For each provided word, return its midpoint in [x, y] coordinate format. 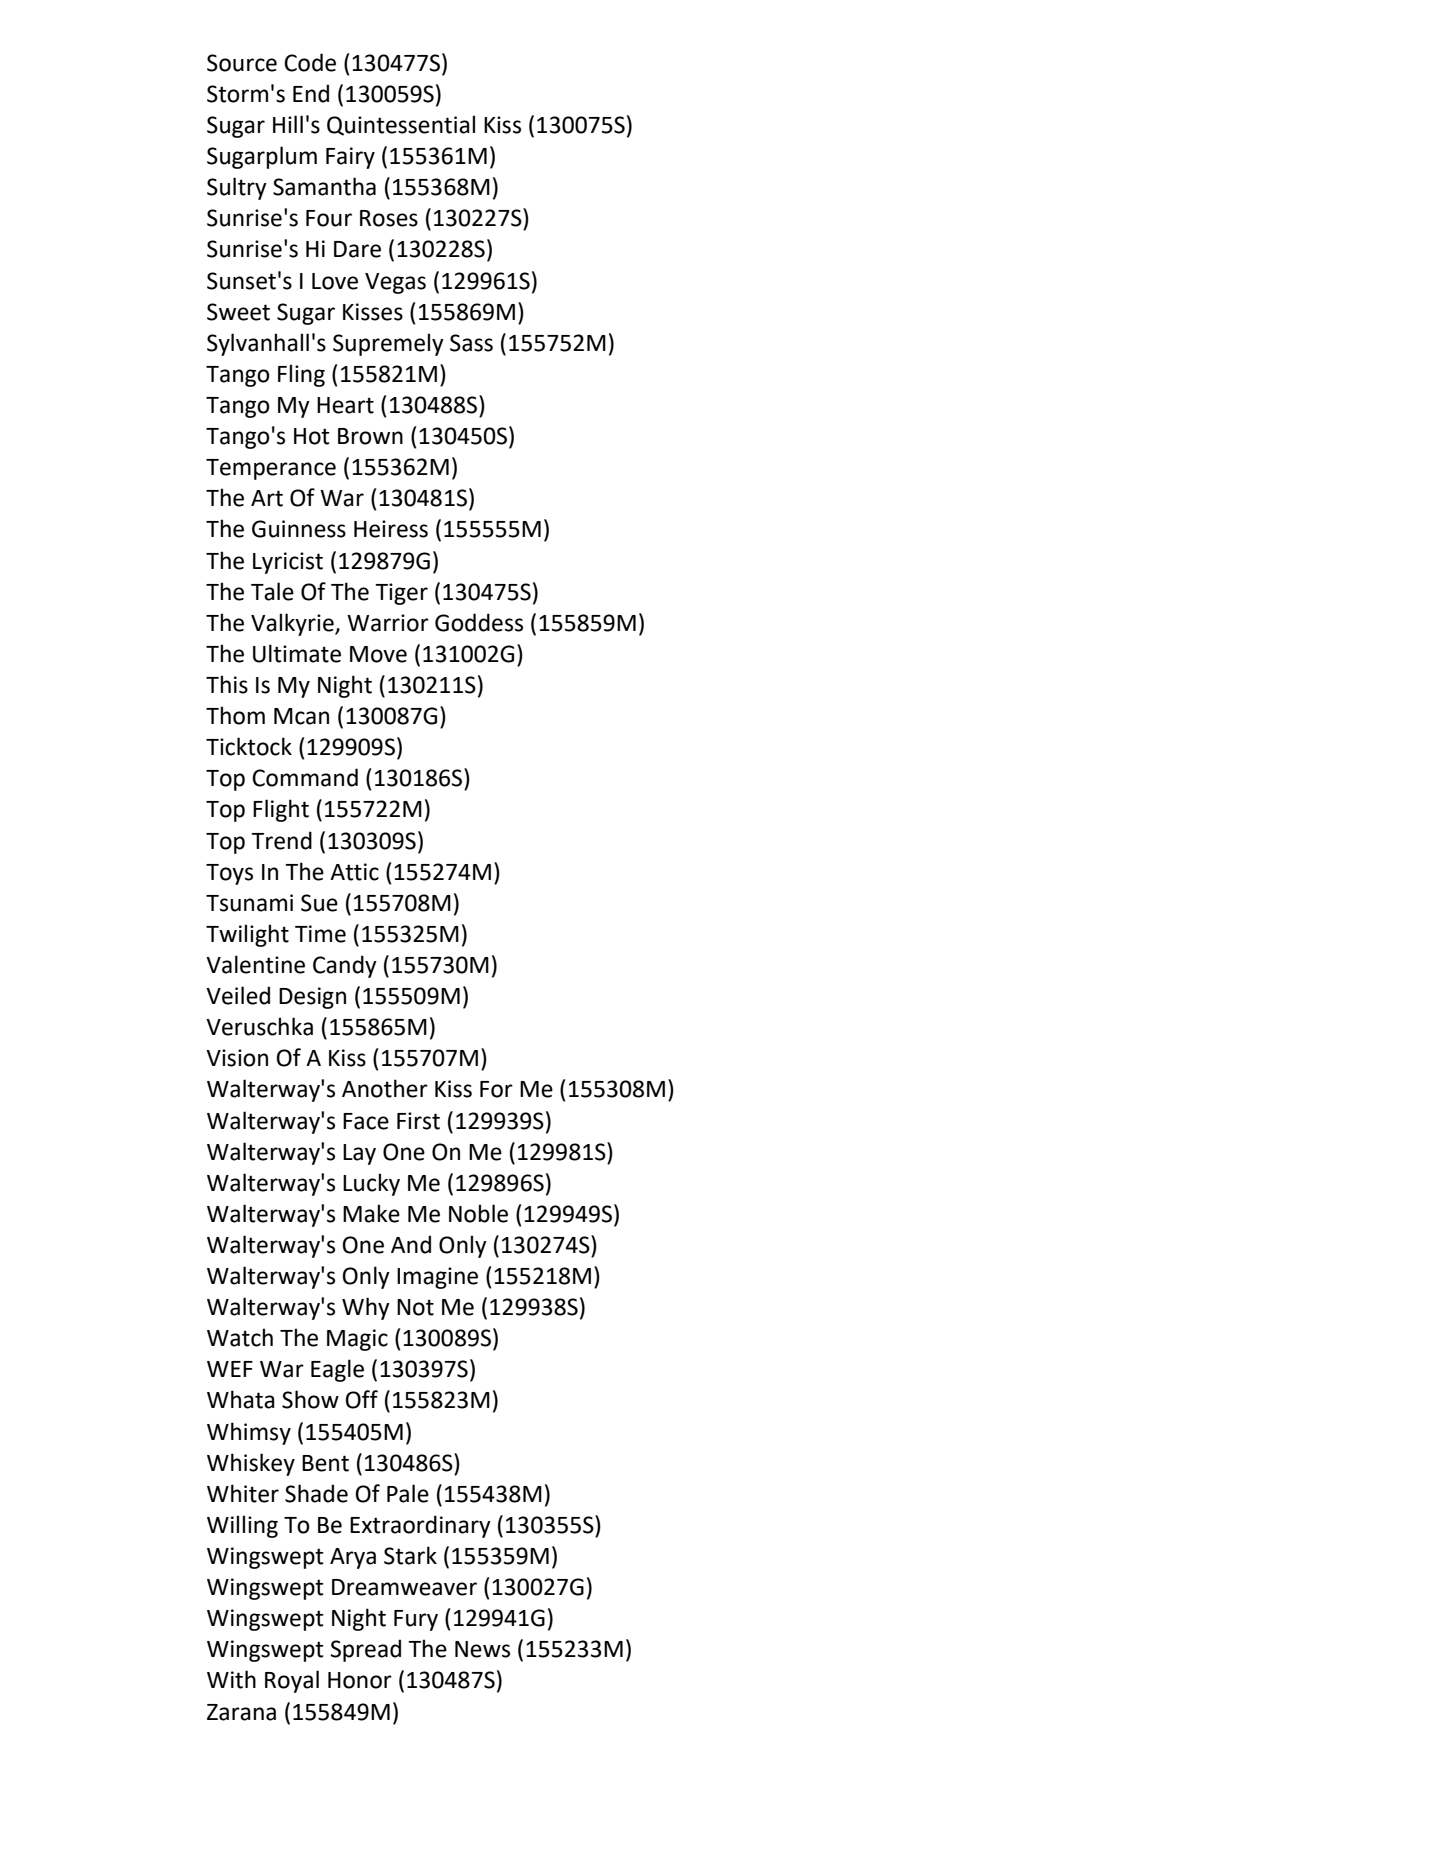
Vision [237, 1058]
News [482, 1649]
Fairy [350, 158]
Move [378, 654]
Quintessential [401, 125]
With [231, 1679]
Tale [272, 591]
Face [366, 1121]
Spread [366, 1650]
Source [242, 63]
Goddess [479, 622]
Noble [478, 1213]
